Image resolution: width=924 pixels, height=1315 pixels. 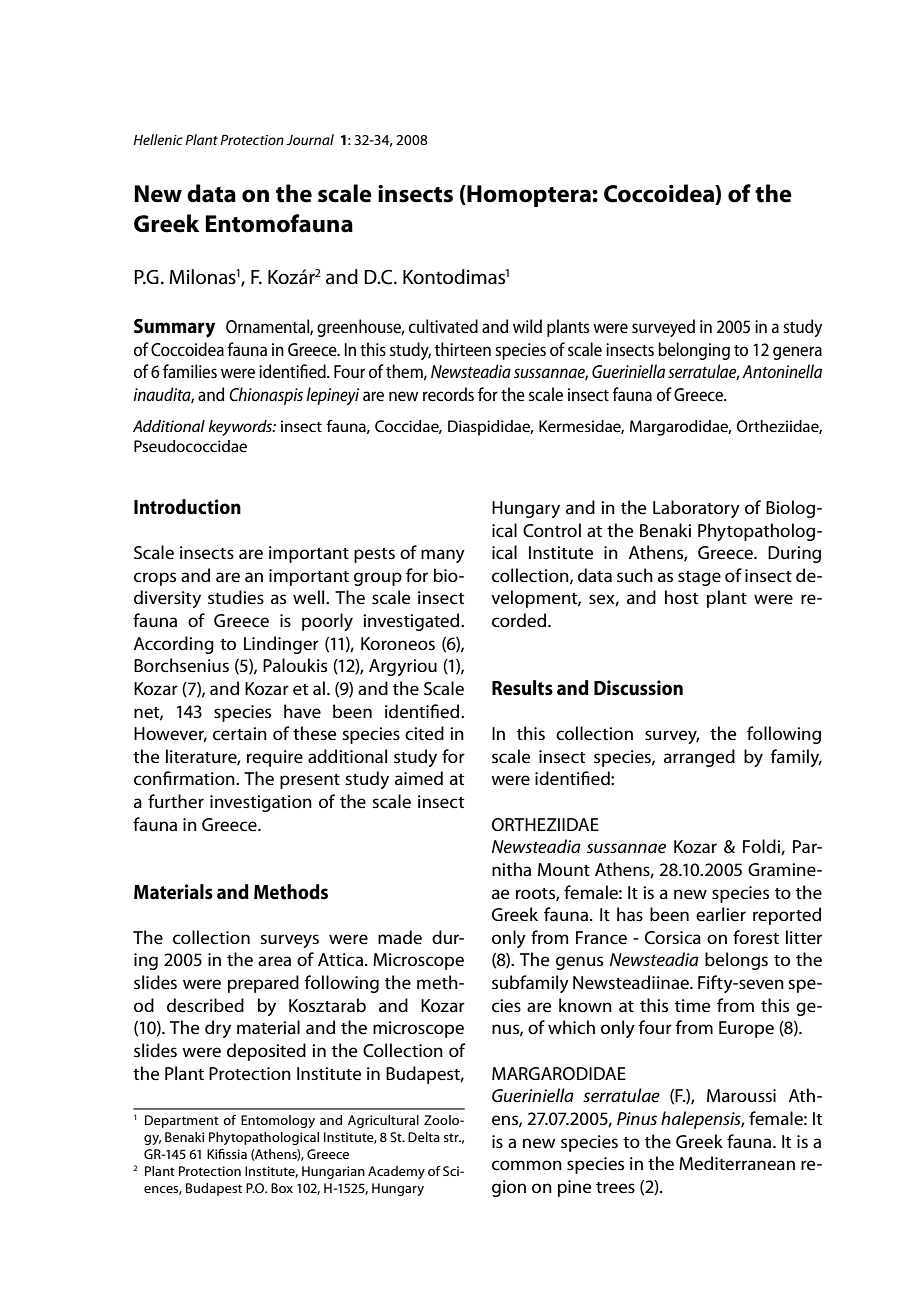 What do you see at coordinates (158, 139) in the screenshot?
I see `Hellenic` at bounding box center [158, 139].
